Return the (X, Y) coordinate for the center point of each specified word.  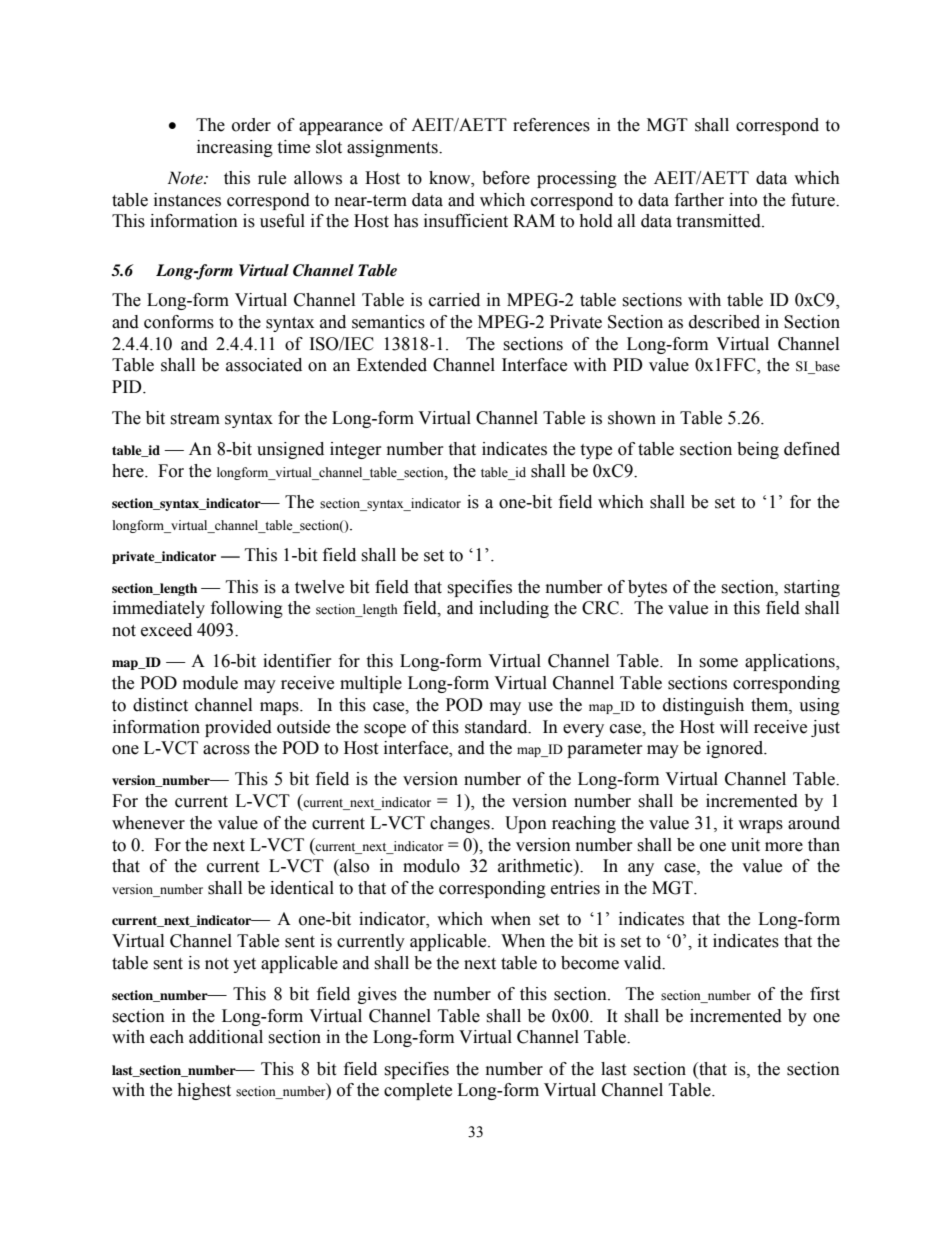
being (758, 450)
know (451, 178)
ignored (736, 749)
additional (226, 1037)
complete (418, 1091)
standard (497, 727)
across (226, 750)
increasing (235, 148)
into (743, 200)
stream (195, 419)
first (825, 994)
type (596, 451)
